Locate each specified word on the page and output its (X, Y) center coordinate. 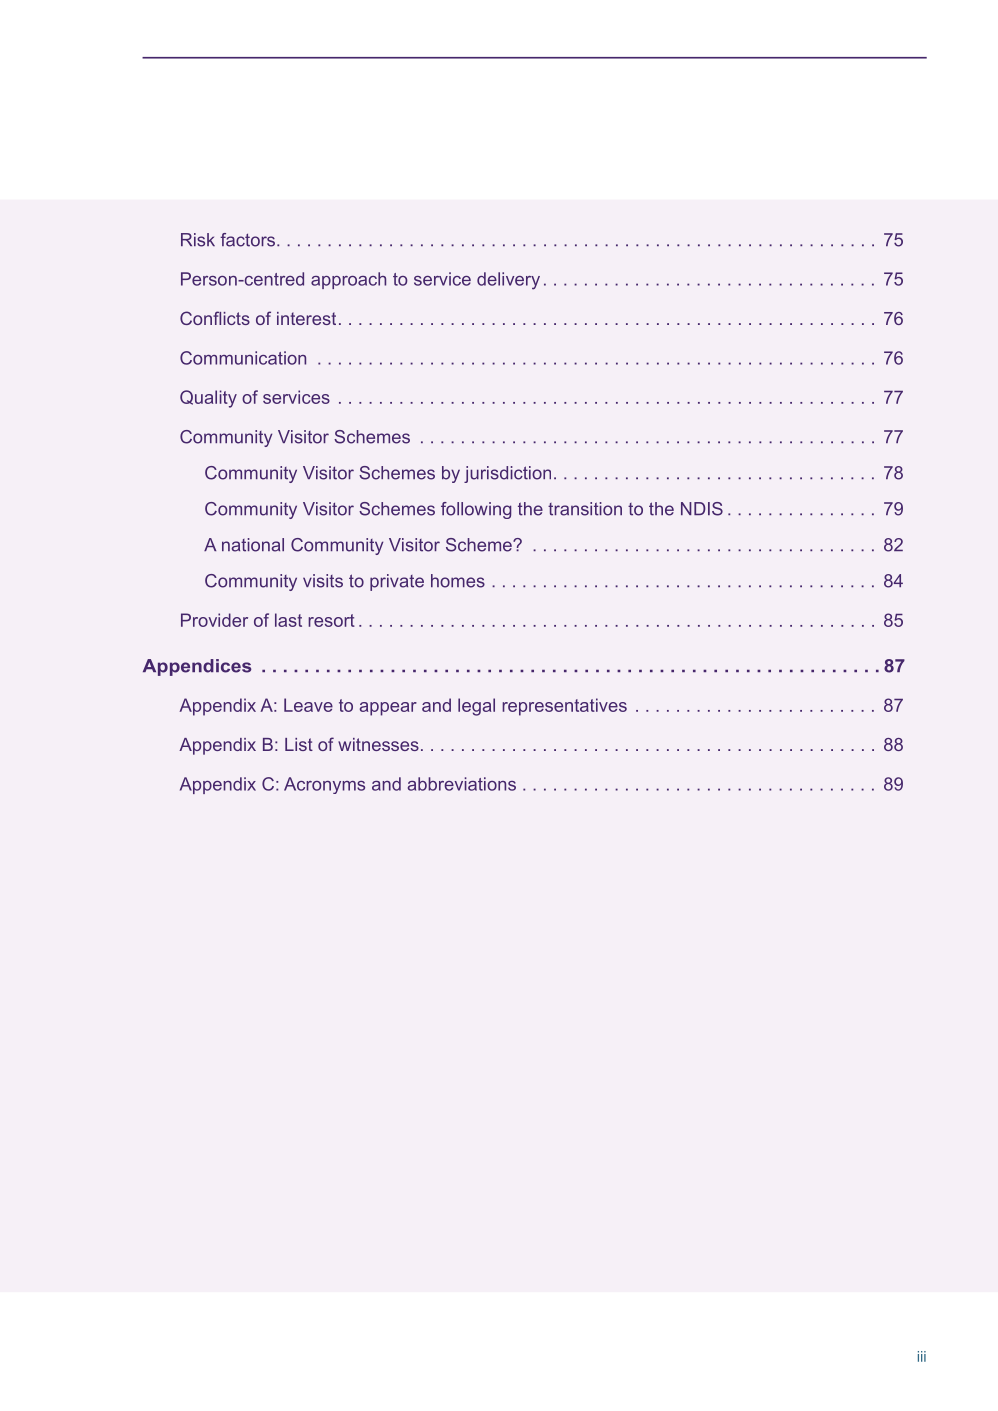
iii (922, 1356)
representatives (564, 707)
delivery (508, 281)
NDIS (702, 509)
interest (306, 318)
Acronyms (324, 785)
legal (476, 707)
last (288, 620)
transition (585, 509)
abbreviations (462, 784)
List (299, 744)
